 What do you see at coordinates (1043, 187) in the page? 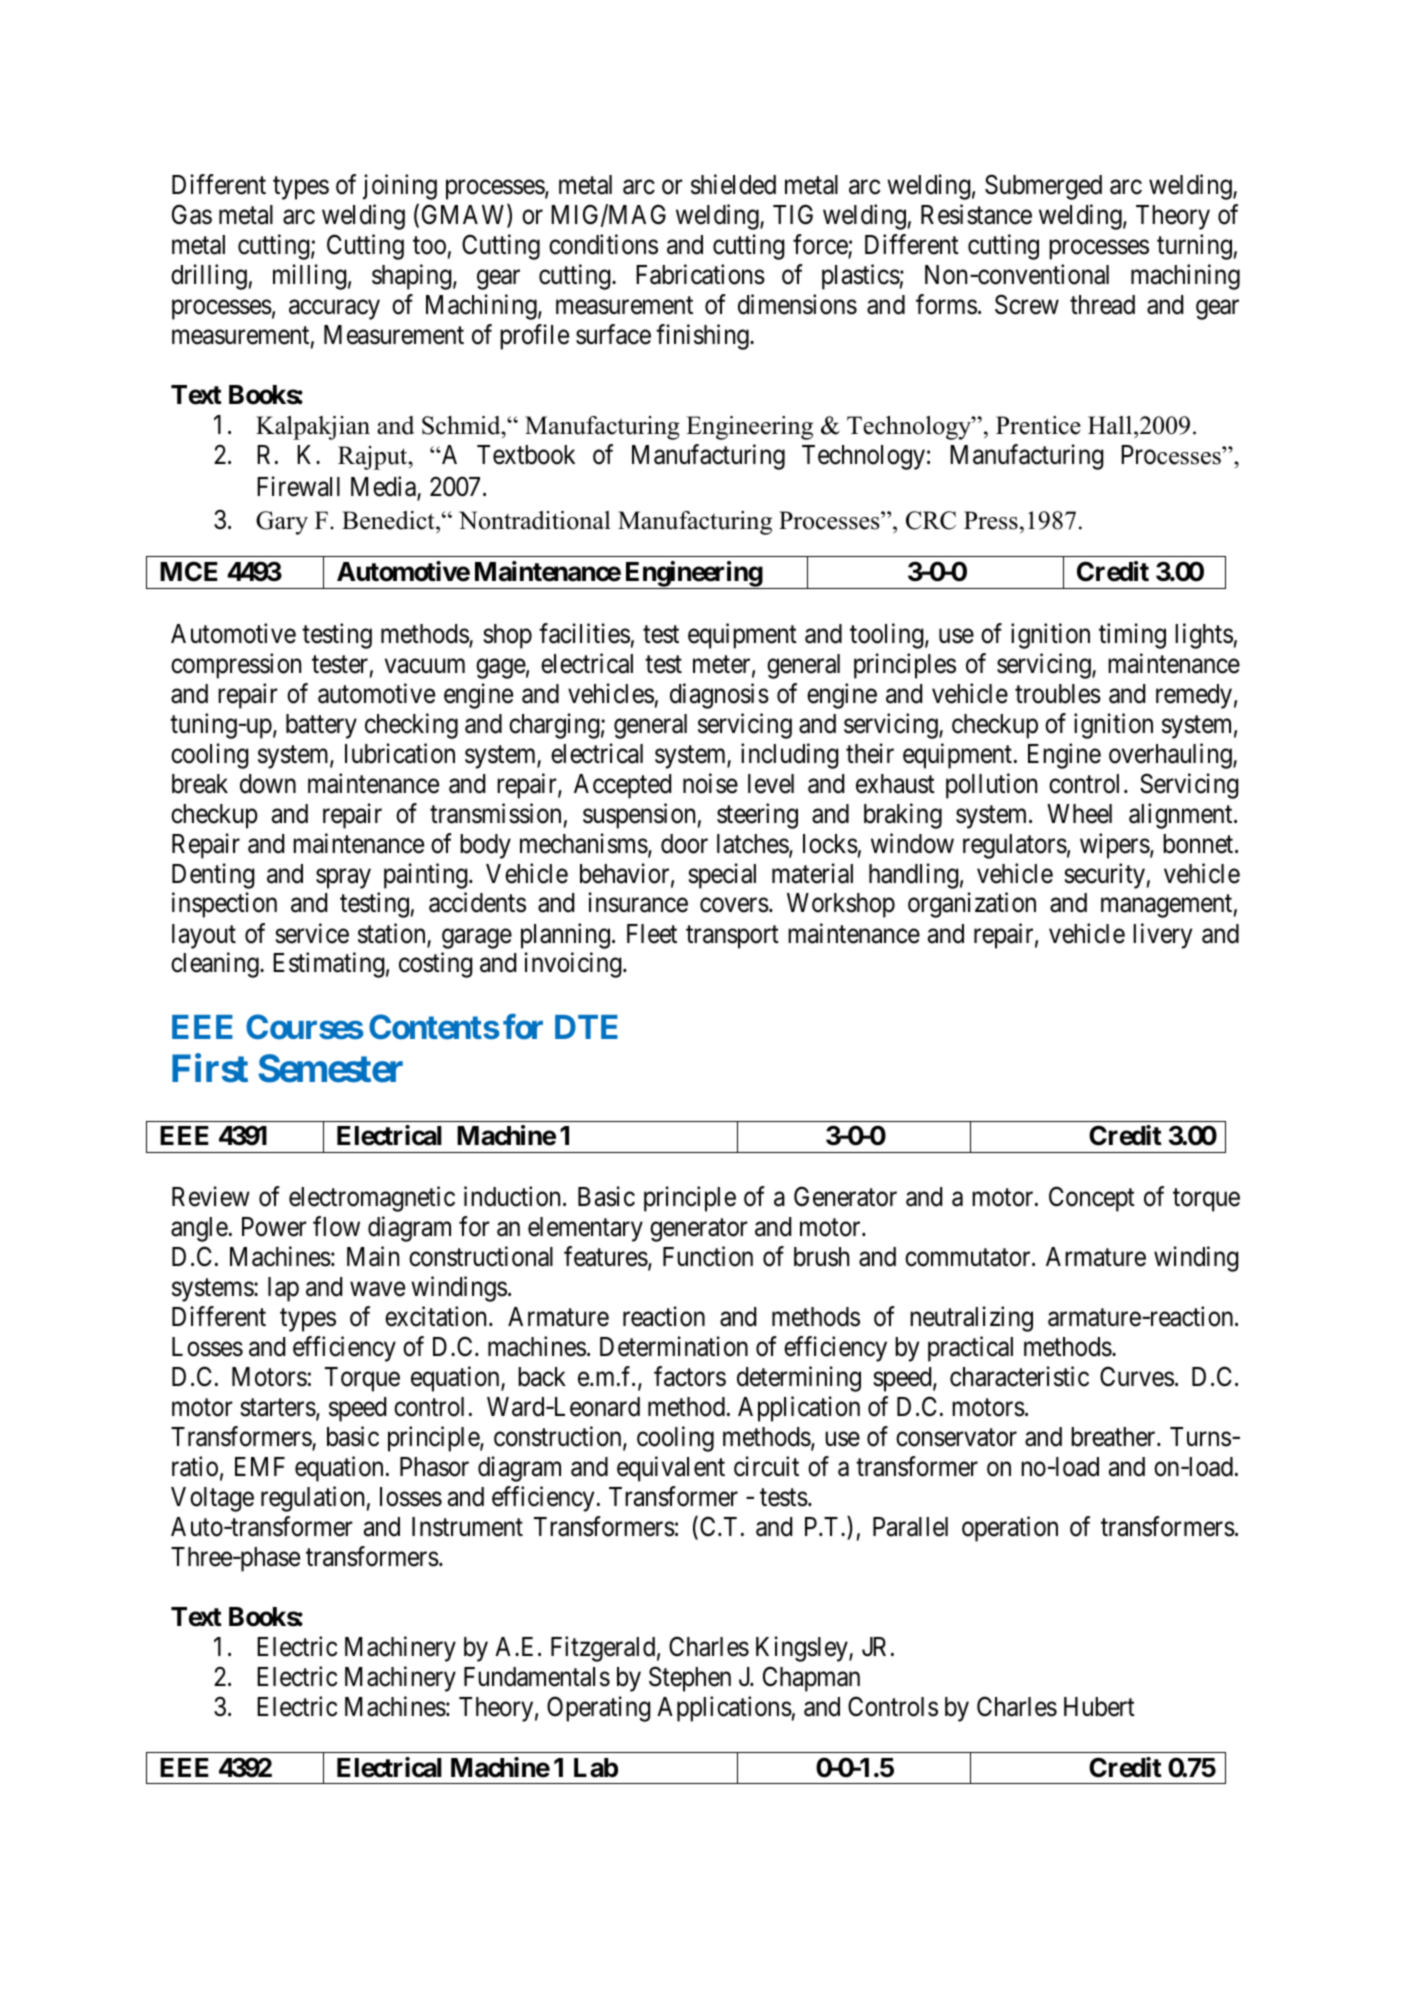
I see `Submerged` at bounding box center [1043, 187].
